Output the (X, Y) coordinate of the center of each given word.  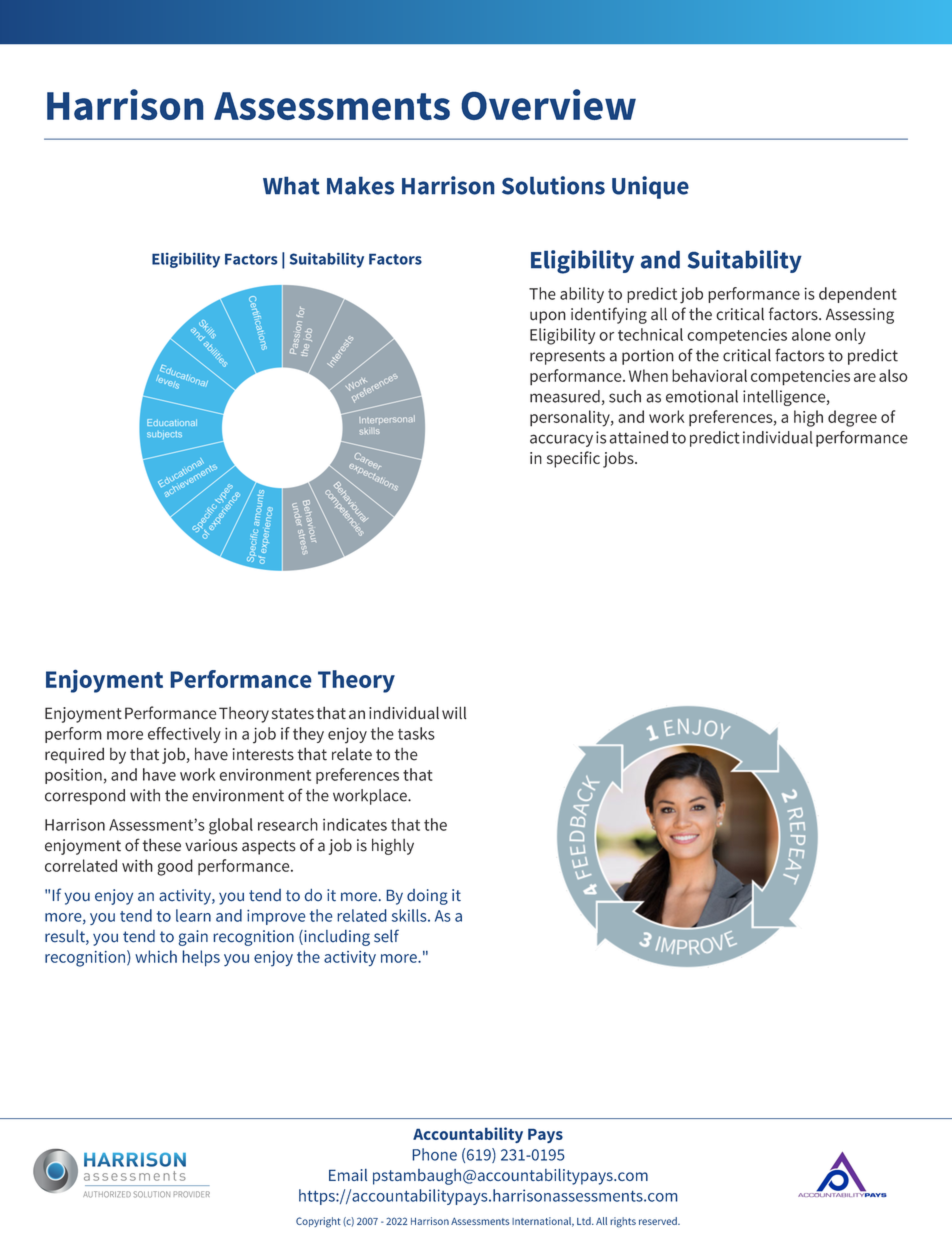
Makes (360, 185)
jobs (619, 459)
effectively (184, 735)
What (291, 185)
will (454, 712)
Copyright (318, 1222)
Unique (650, 187)
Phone (435, 1154)
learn (193, 915)
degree (852, 418)
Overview (548, 104)
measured (565, 396)
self (386, 936)
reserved (659, 1221)
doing (427, 897)
